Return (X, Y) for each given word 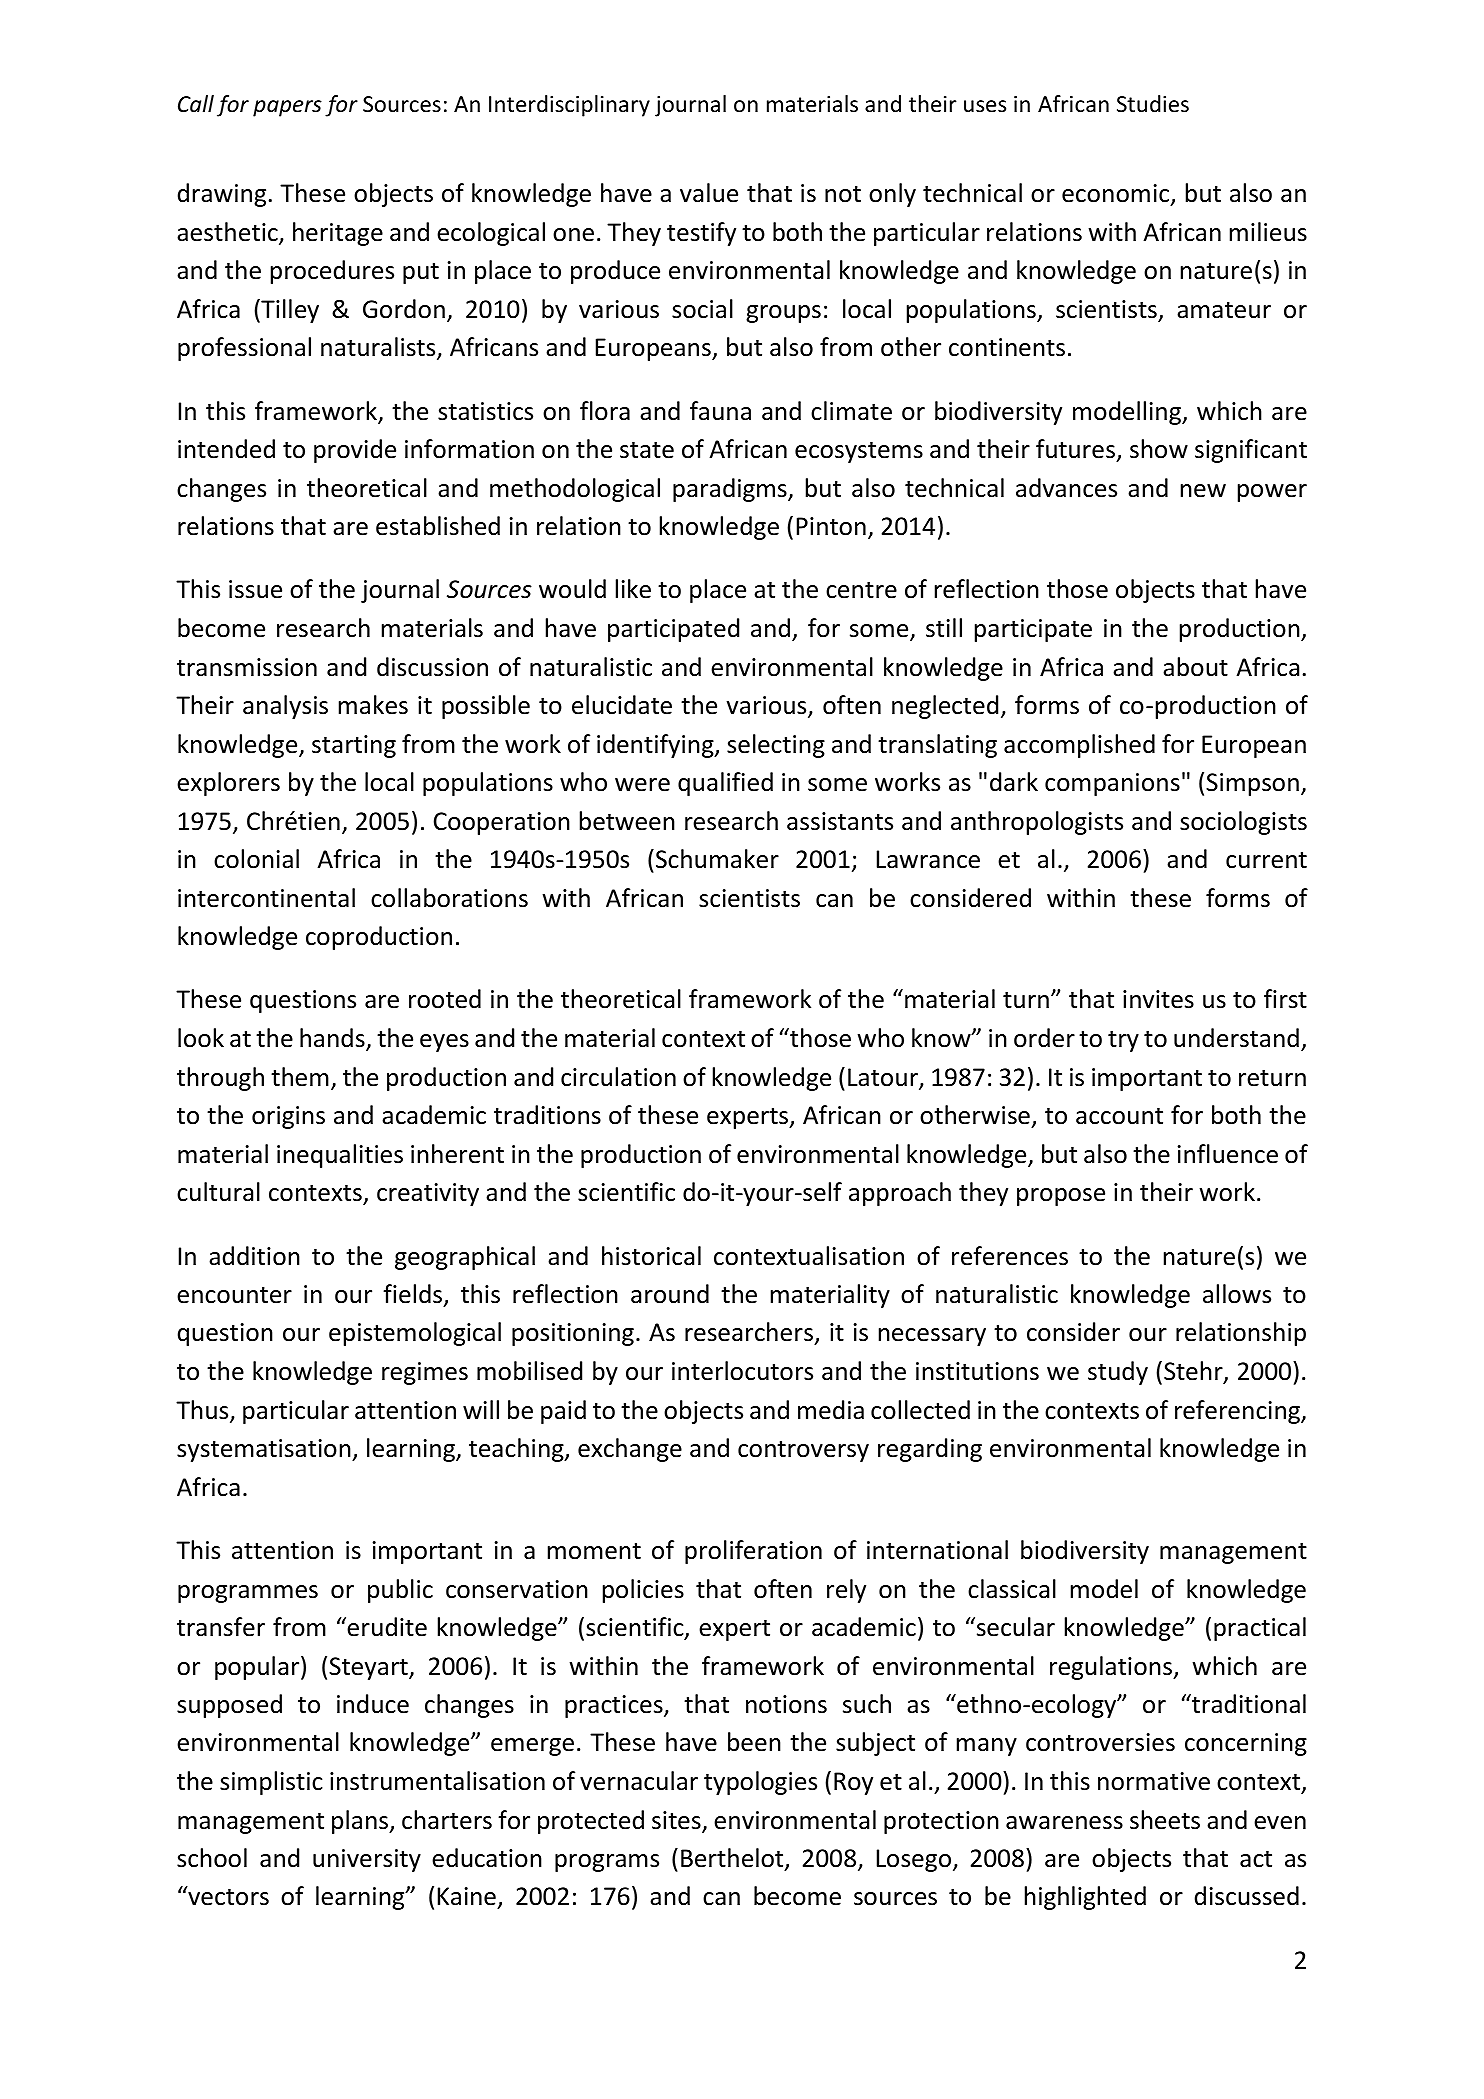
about (1195, 667)
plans (361, 1822)
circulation (618, 1077)
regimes (425, 1373)
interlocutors (742, 1371)
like (633, 589)
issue (255, 589)
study (1118, 1373)
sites (677, 1821)
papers (287, 108)
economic (1117, 194)
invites (1158, 999)
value (709, 193)
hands (333, 1039)
